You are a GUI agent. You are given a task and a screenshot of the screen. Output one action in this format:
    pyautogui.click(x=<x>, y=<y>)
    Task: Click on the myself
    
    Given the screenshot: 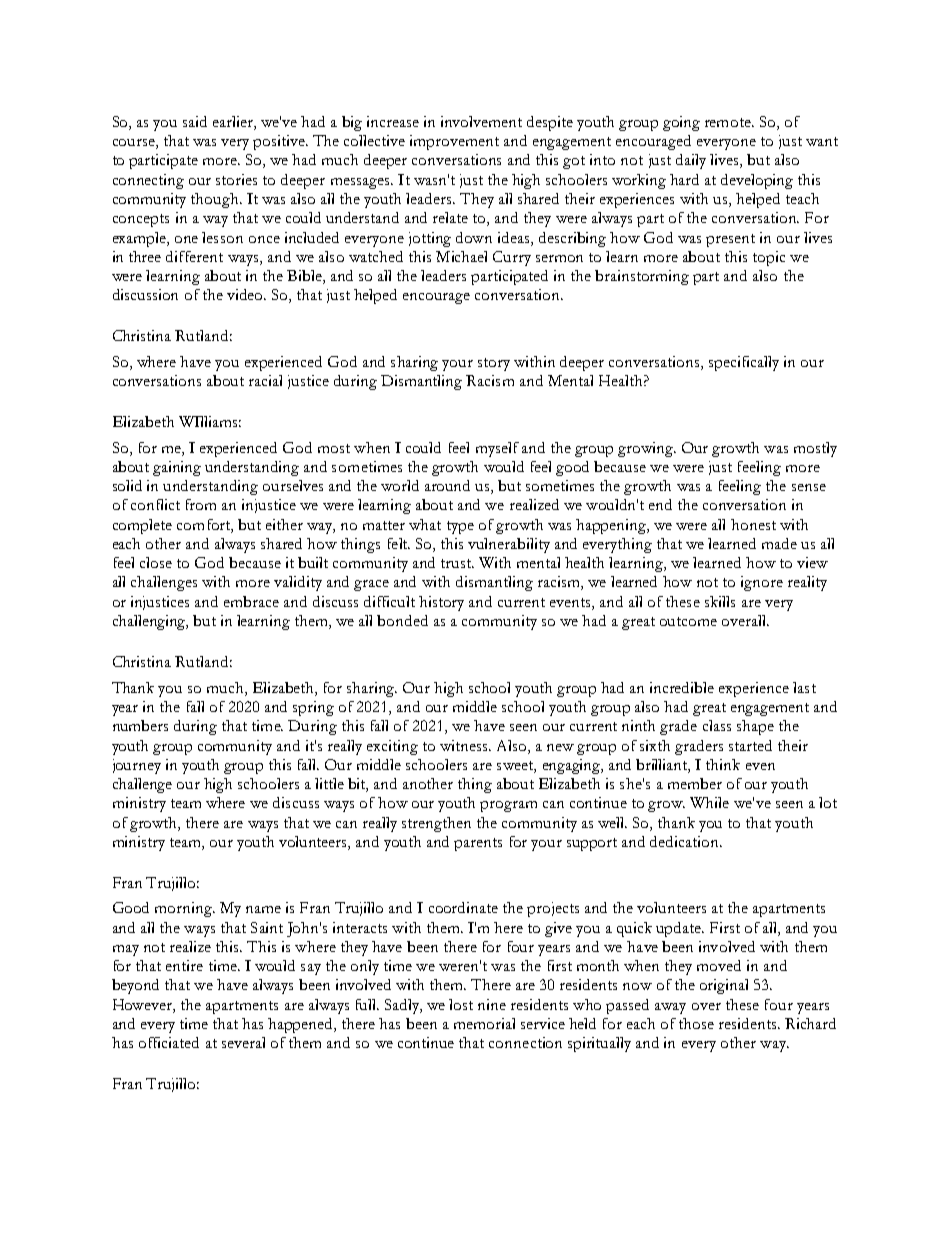 What is the action you would take?
    pyautogui.click(x=497, y=449)
